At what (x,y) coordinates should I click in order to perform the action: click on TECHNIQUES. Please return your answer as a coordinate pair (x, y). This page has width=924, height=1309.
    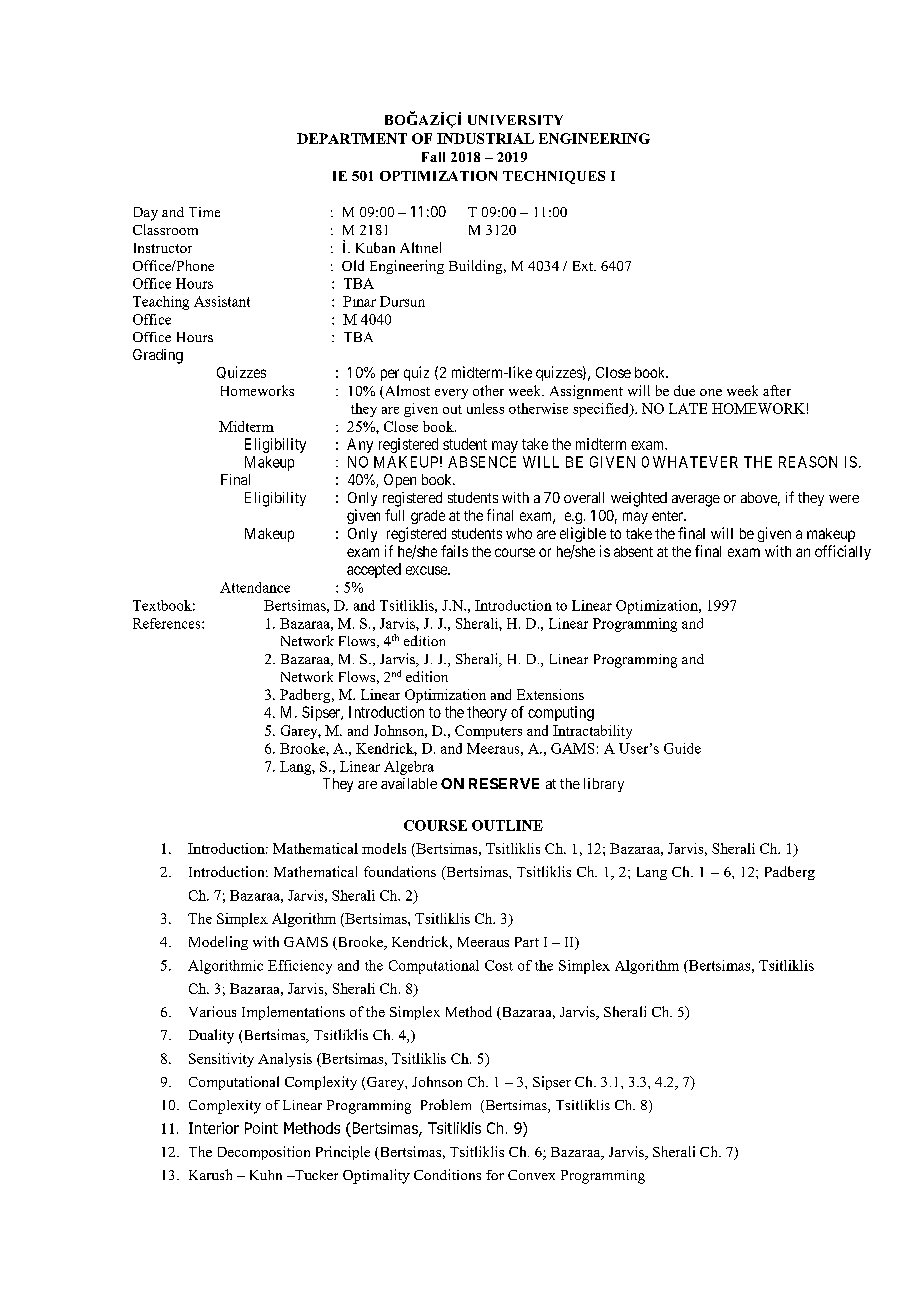
    Looking at the image, I should click on (554, 177).
